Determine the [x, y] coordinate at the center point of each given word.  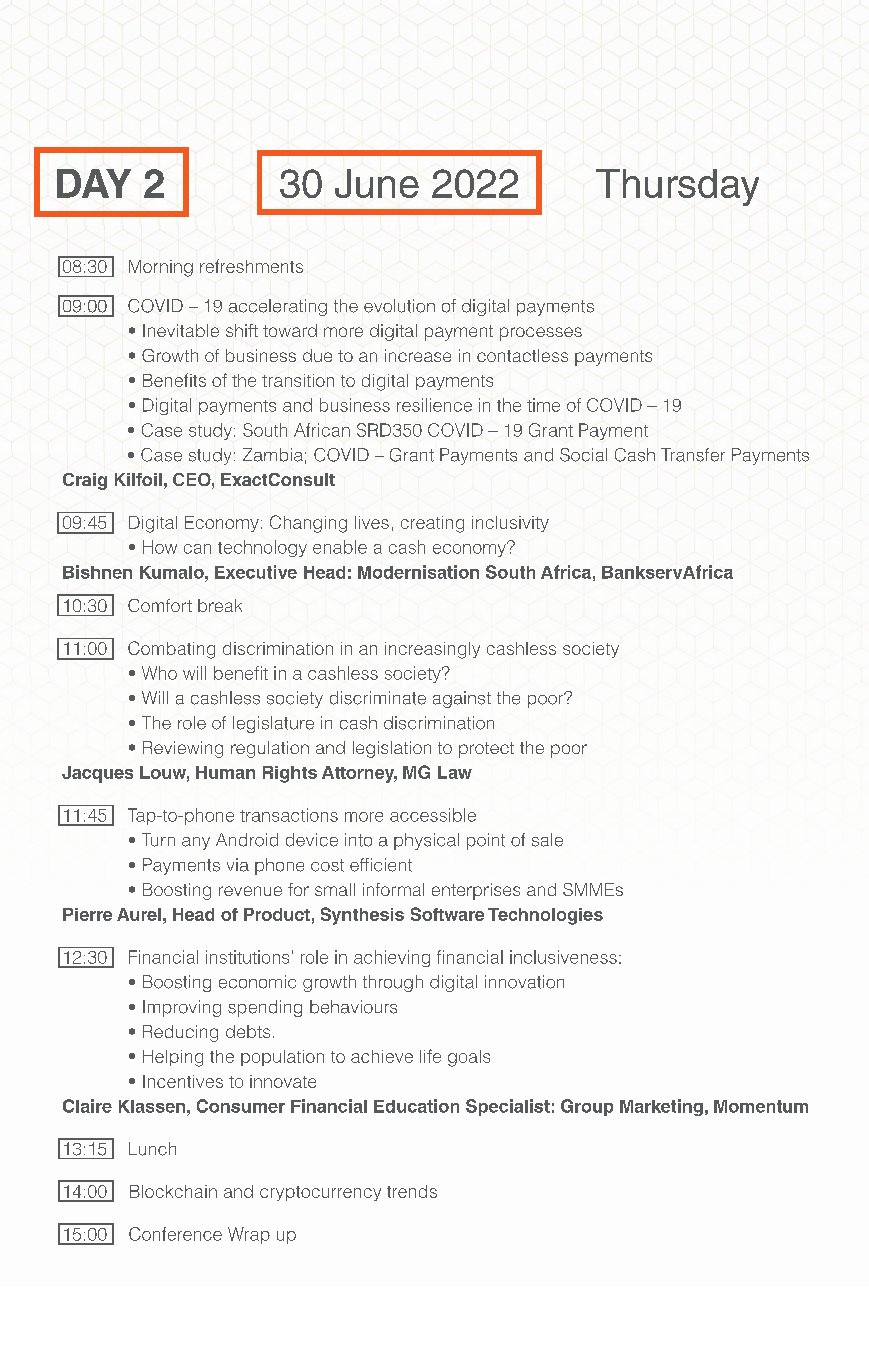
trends [412, 1191]
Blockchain [173, 1191]
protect [486, 750]
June [377, 183]
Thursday [677, 187]
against [462, 699]
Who [159, 673]
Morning [161, 268]
